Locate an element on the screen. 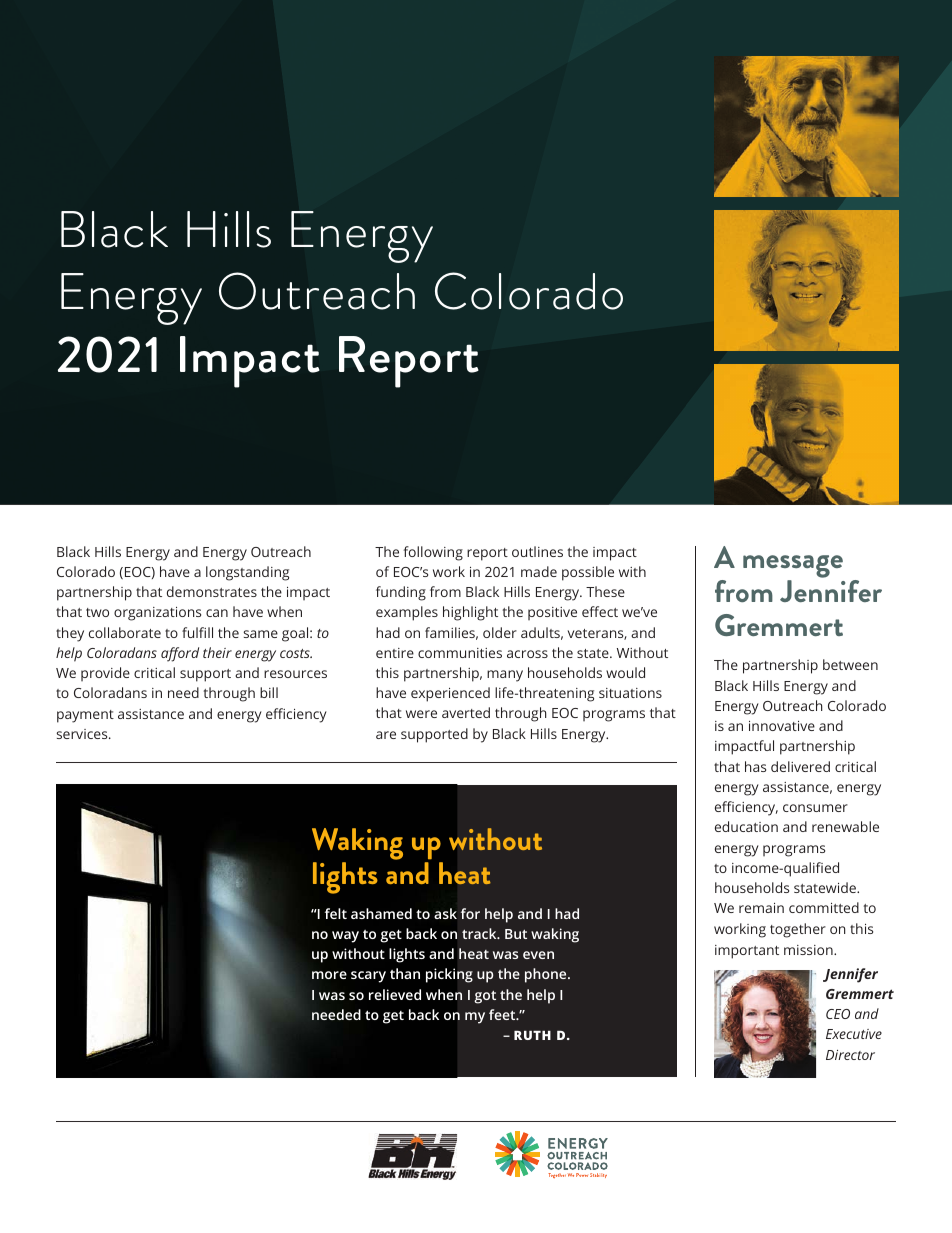 Image resolution: width=952 pixels, height=1233 pixels. felt is located at coordinates (336, 913).
